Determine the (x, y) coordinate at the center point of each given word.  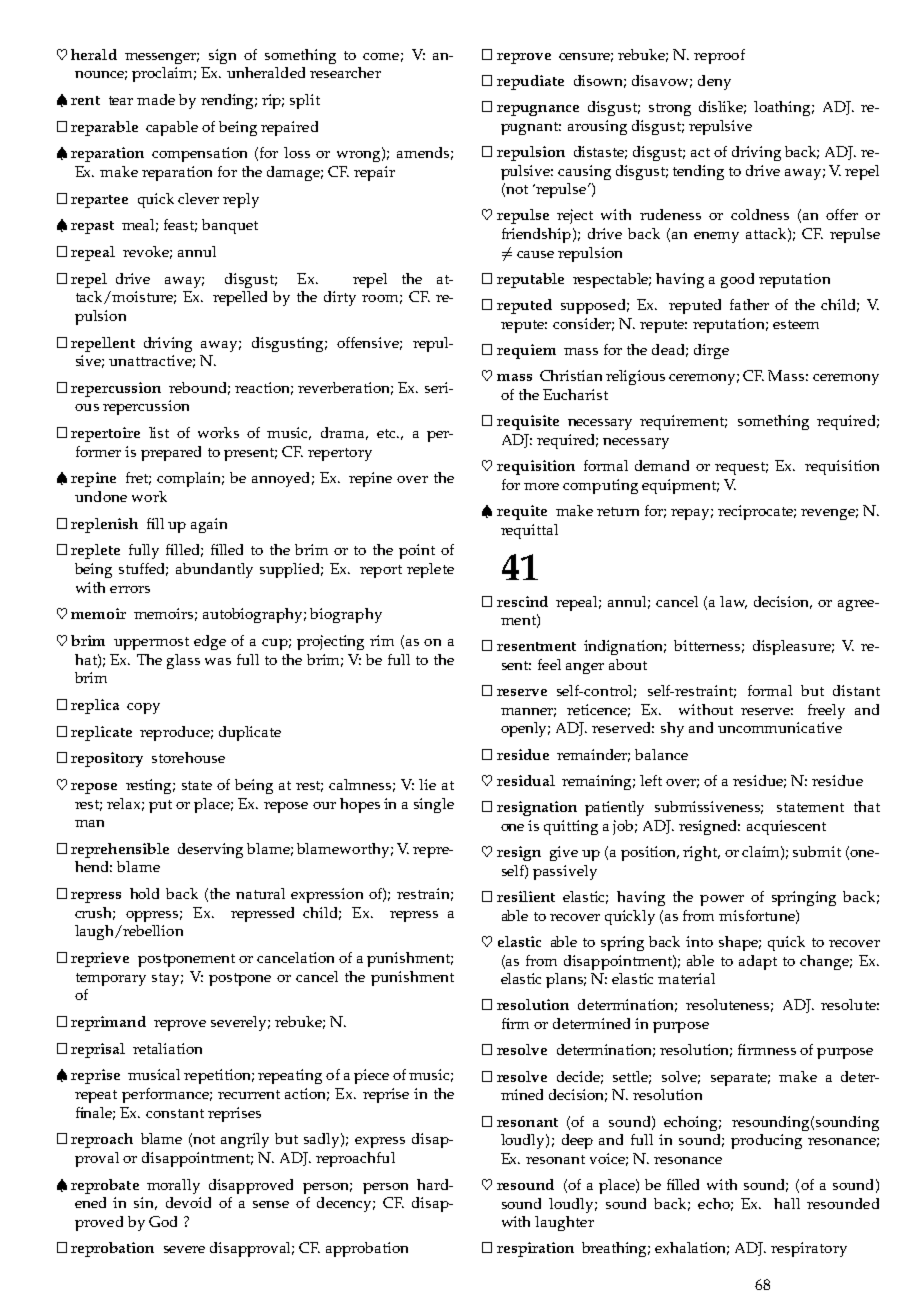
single (434, 805)
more (541, 486)
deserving (210, 850)
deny (714, 82)
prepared (171, 453)
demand (662, 465)
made (156, 99)
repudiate (530, 82)
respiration (535, 1249)
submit (817, 851)
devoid (188, 1202)
